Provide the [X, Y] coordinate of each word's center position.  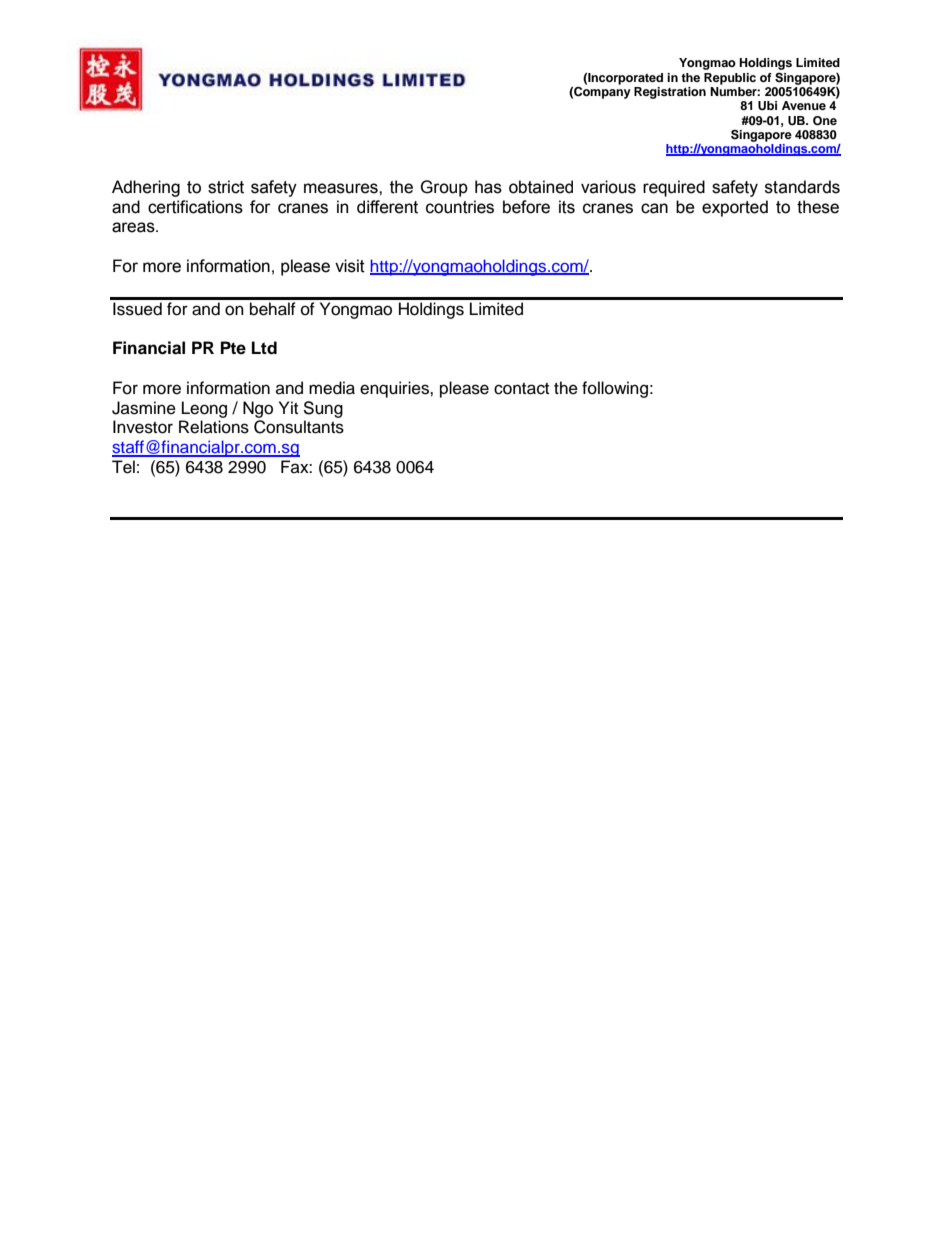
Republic [730, 79]
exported [735, 208]
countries [460, 207]
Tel [123, 467]
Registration [670, 93]
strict [226, 187]
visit [350, 266]
